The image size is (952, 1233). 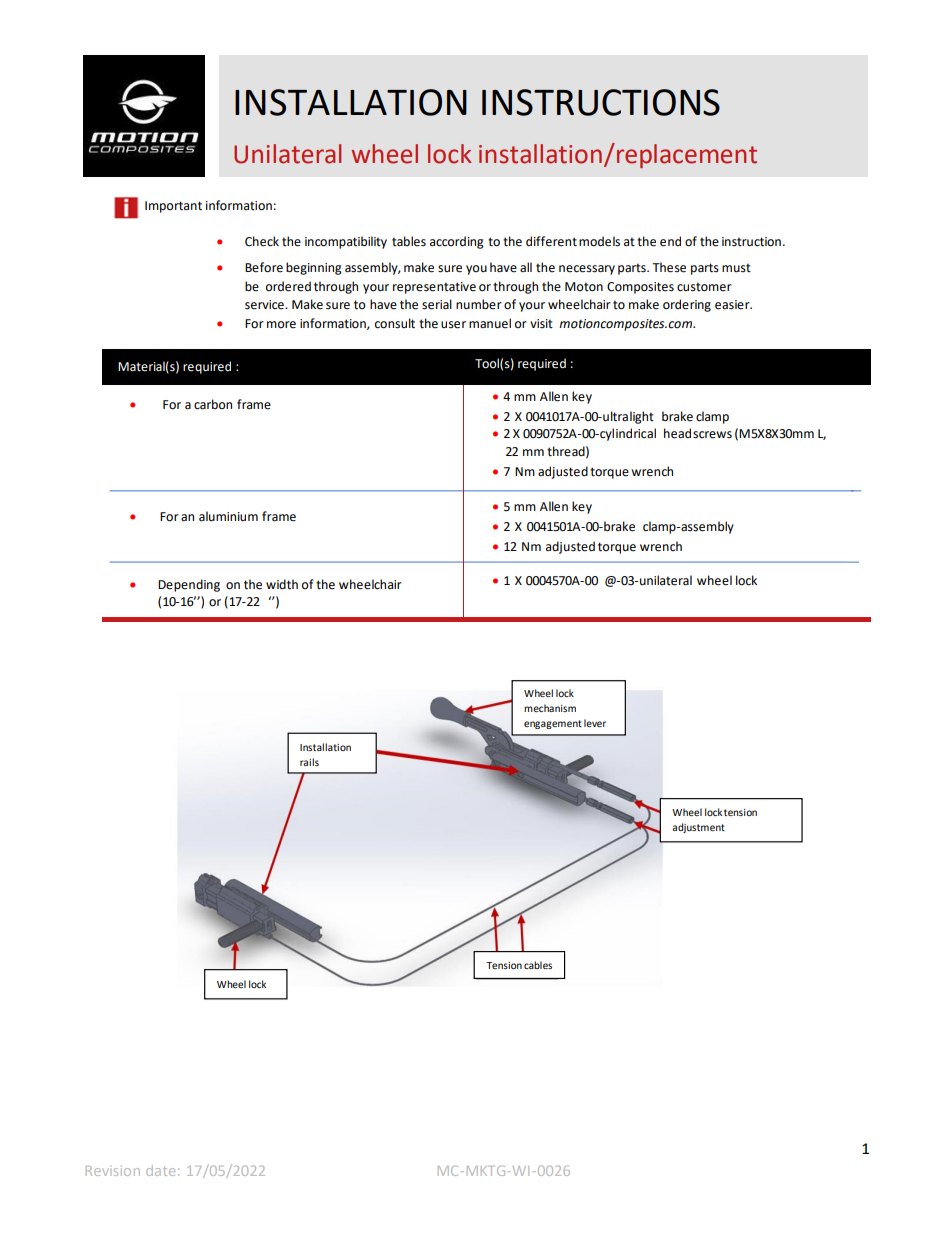 I want to click on Important, so click(x=173, y=207).
